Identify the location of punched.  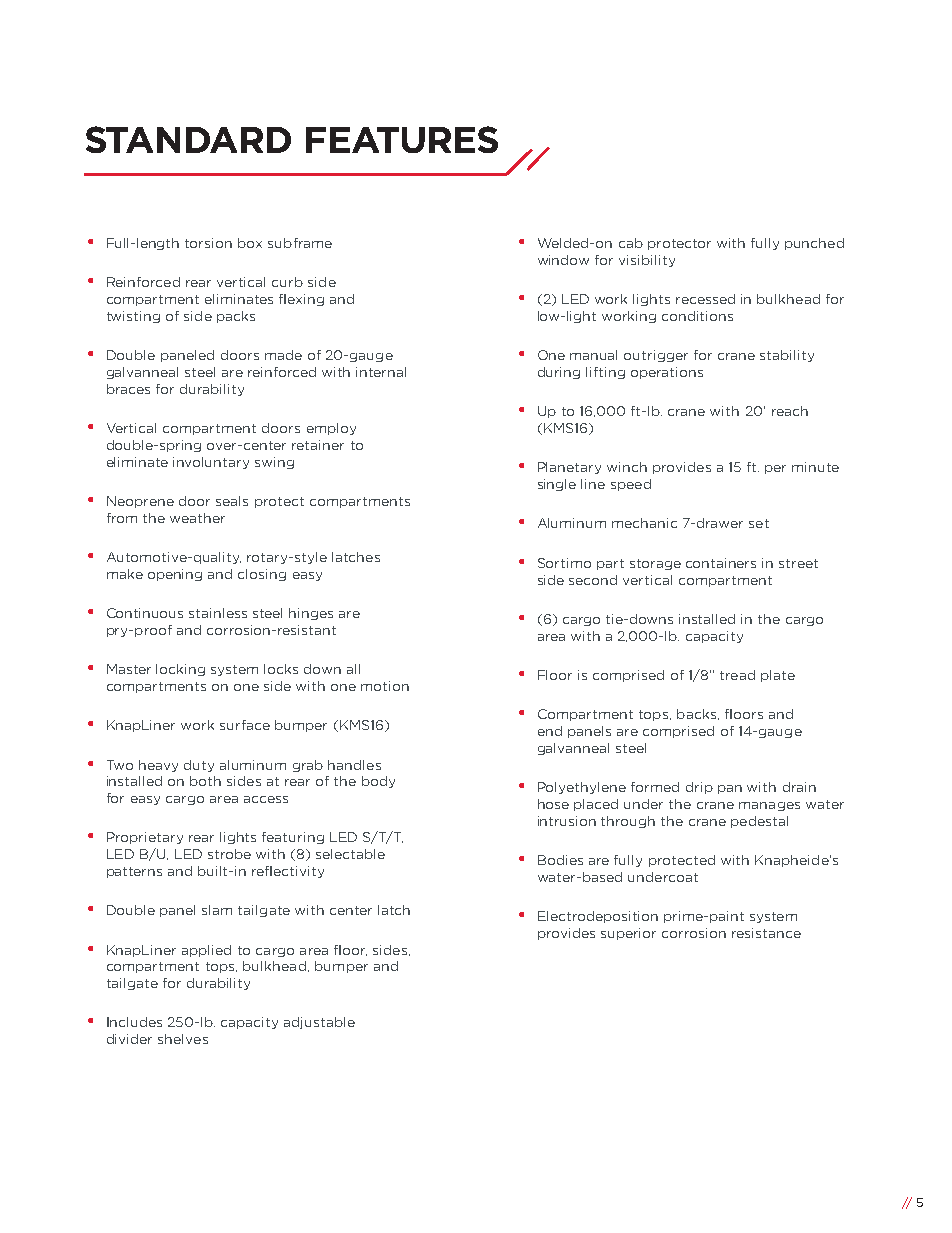
(814, 244).
